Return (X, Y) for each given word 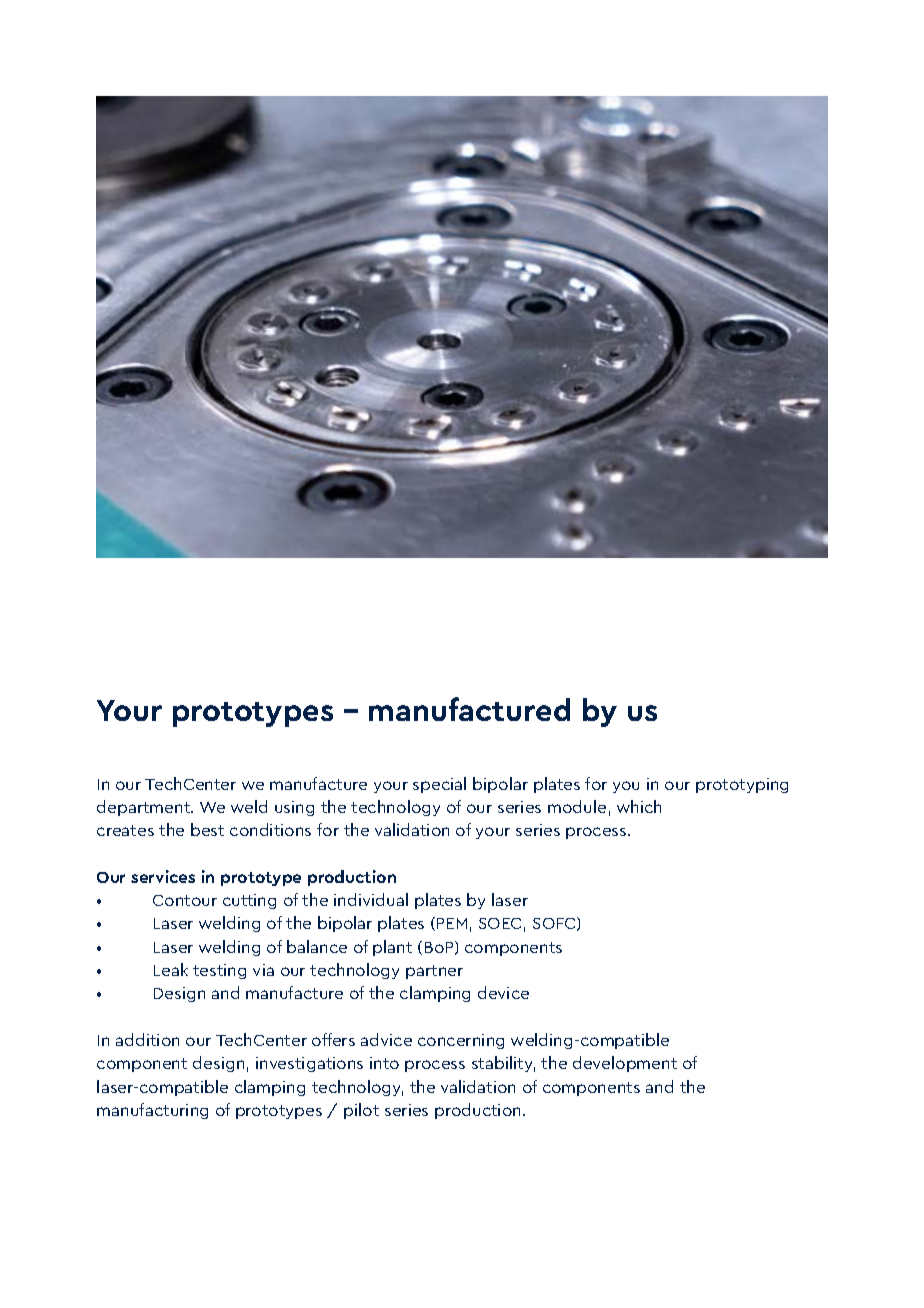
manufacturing (152, 1111)
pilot (361, 1111)
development (625, 1064)
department (145, 808)
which (639, 806)
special (439, 785)
